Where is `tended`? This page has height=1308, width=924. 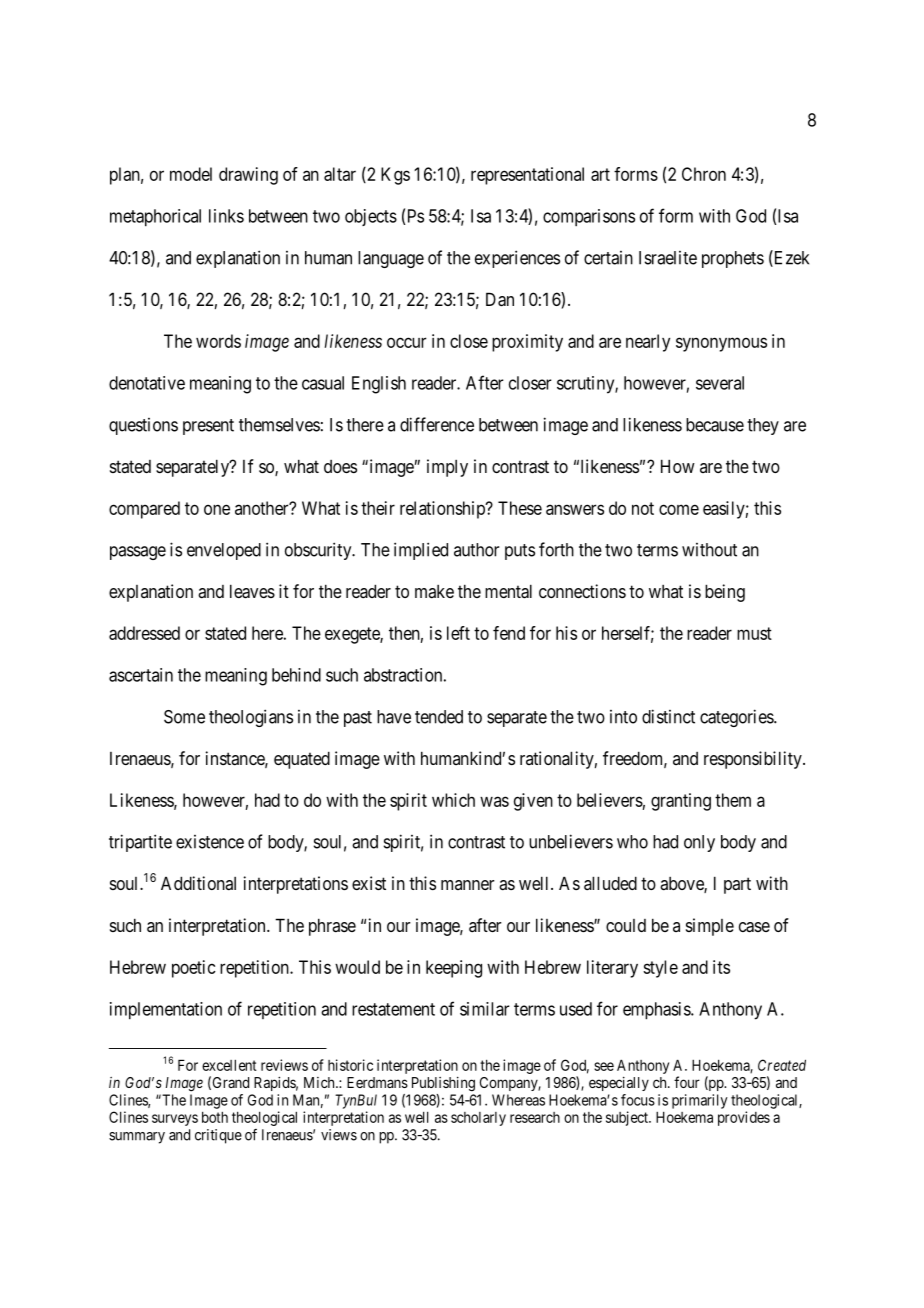
tended is located at coordinates (439, 717).
